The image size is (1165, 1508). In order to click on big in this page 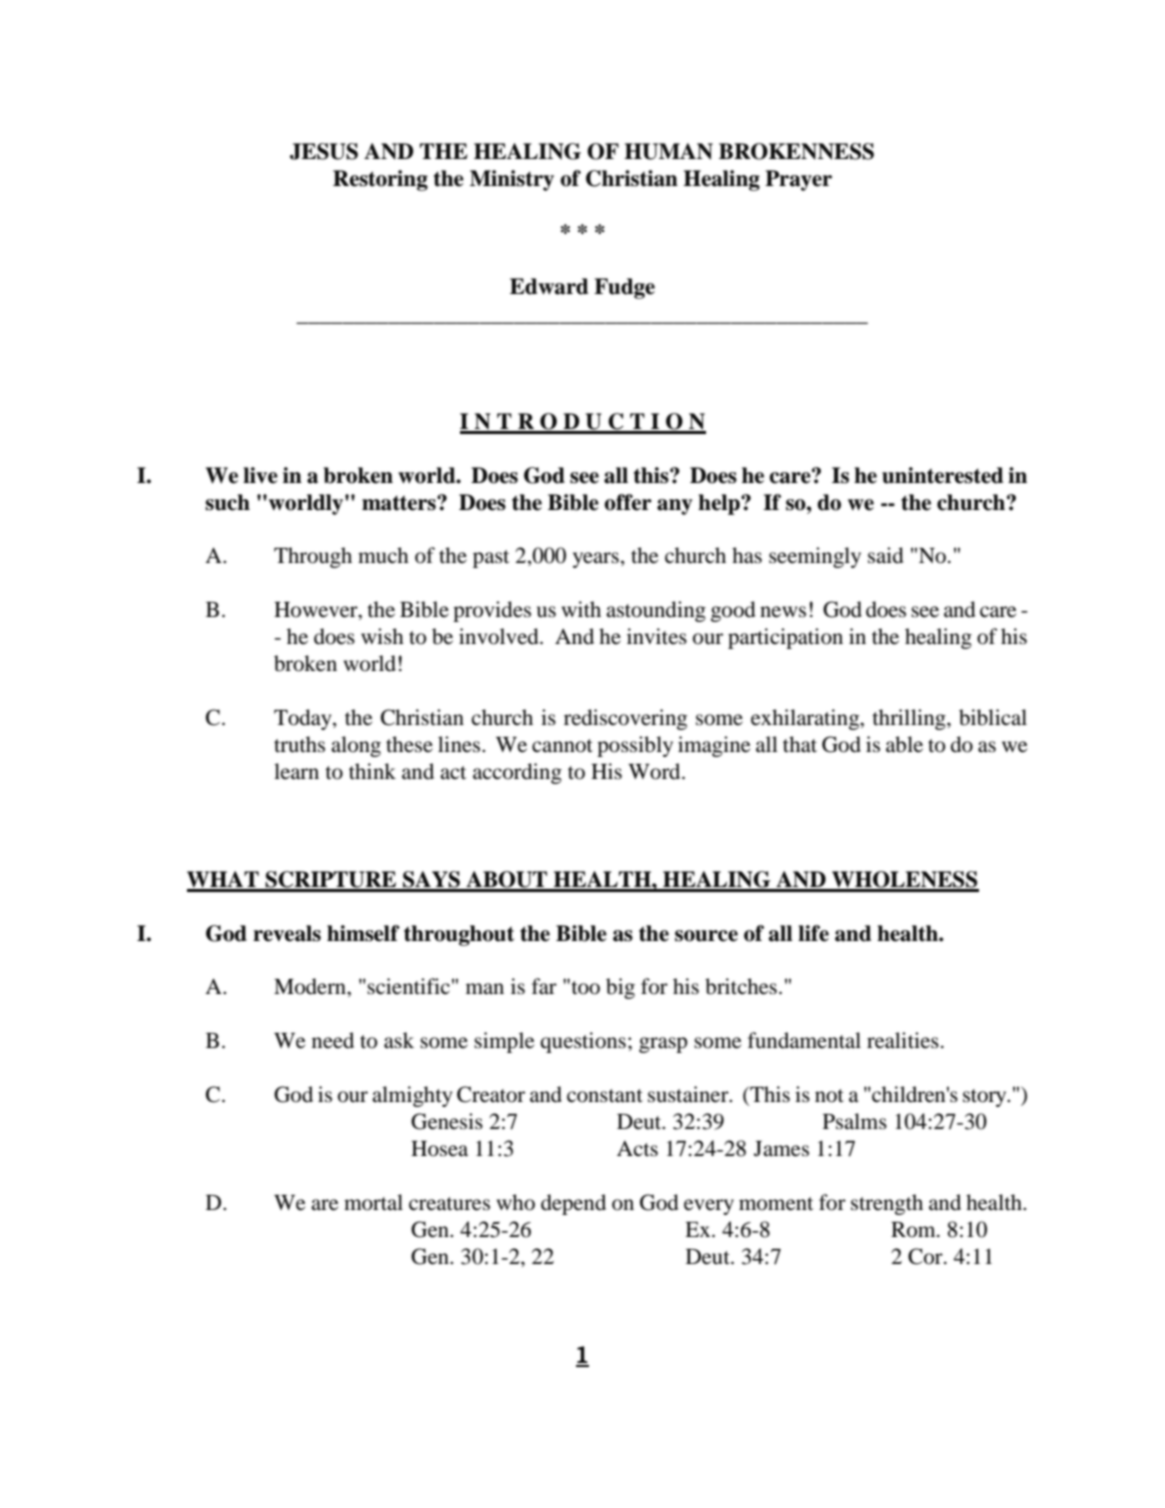, I will do `click(620, 988)`.
